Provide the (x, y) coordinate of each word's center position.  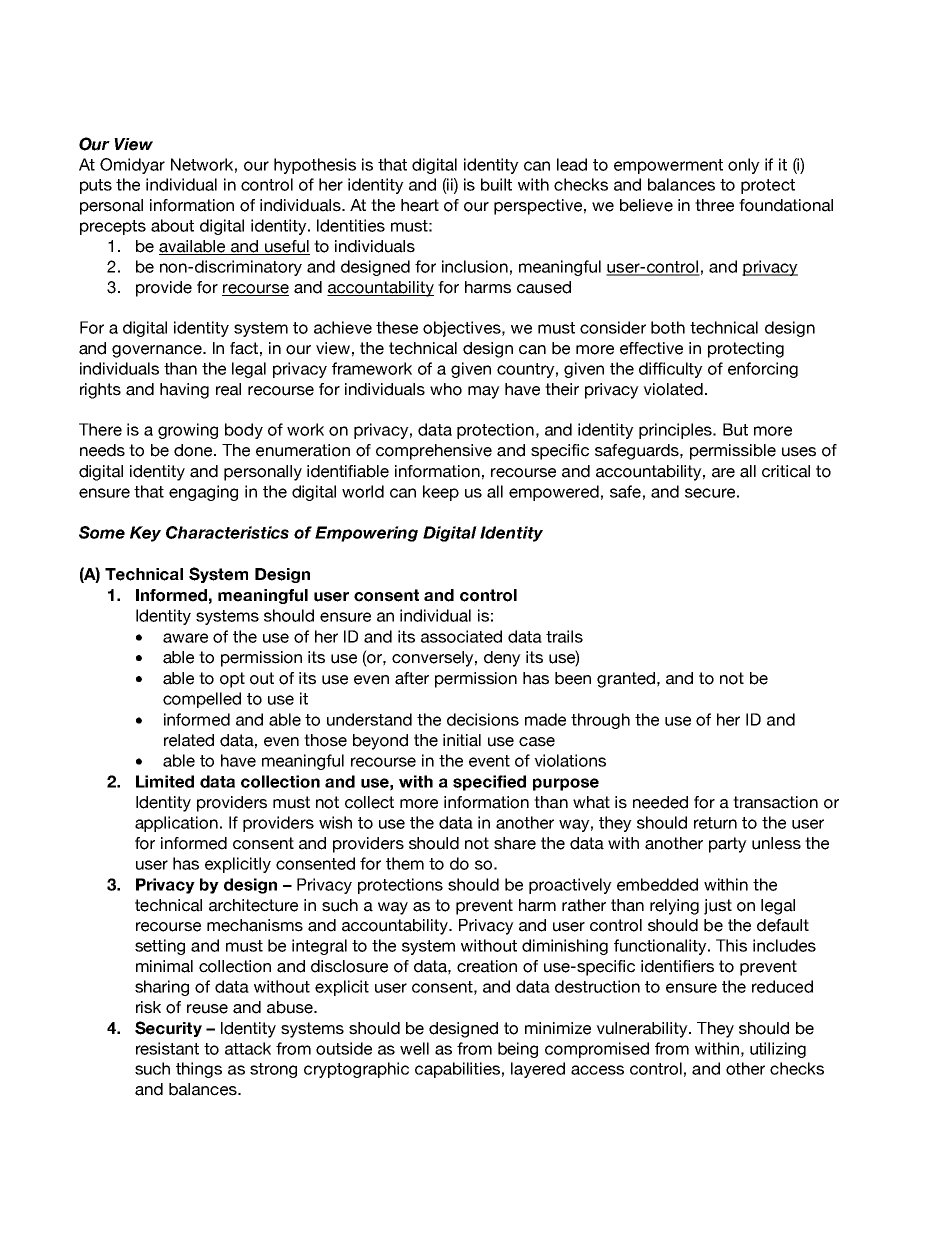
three (714, 205)
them (405, 863)
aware (185, 638)
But (735, 429)
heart (420, 205)
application (176, 824)
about (172, 225)
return (715, 823)
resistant (167, 1048)
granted (626, 680)
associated (461, 636)
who (446, 389)
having (184, 391)
